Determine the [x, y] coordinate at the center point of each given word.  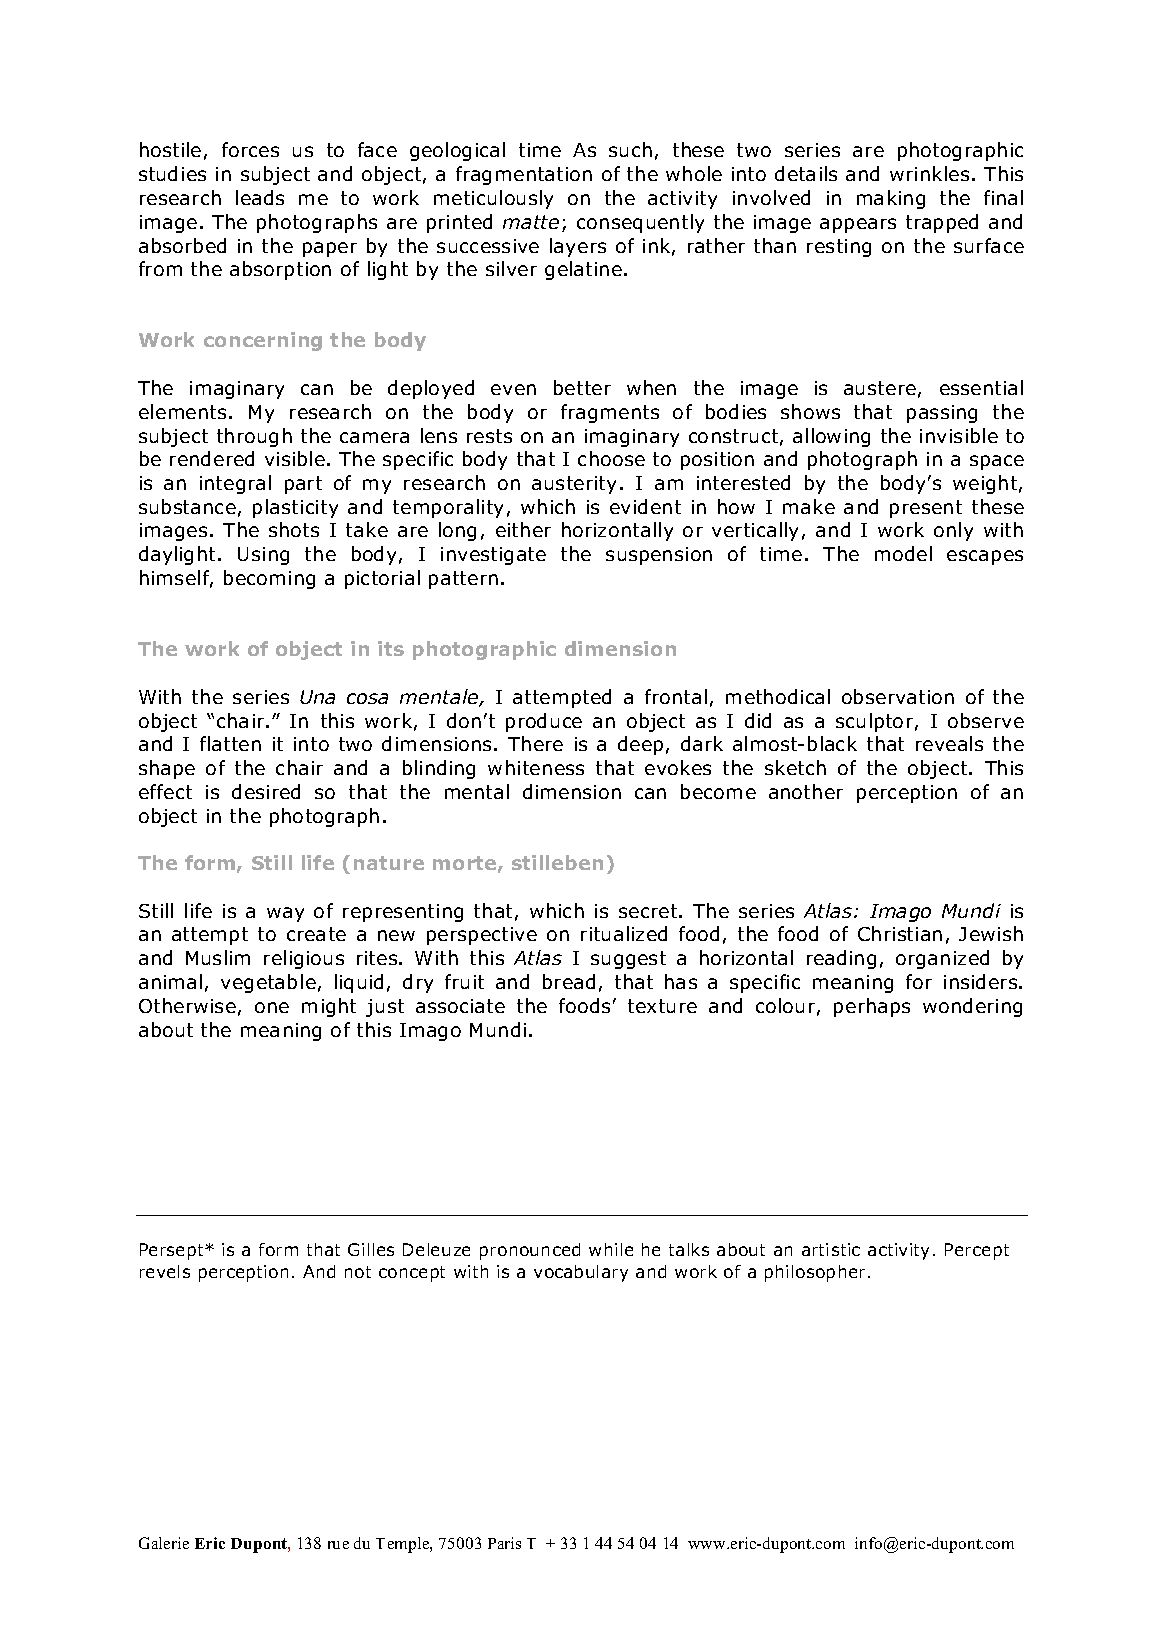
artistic [831, 1249]
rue [338, 1545]
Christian [900, 933]
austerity [574, 485]
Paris [504, 1543]
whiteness [536, 767]
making [891, 199]
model [903, 553]
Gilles [371, 1249]
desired [266, 791]
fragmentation [524, 175]
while [611, 1249]
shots [294, 529]
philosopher [815, 1273]
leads [260, 197]
